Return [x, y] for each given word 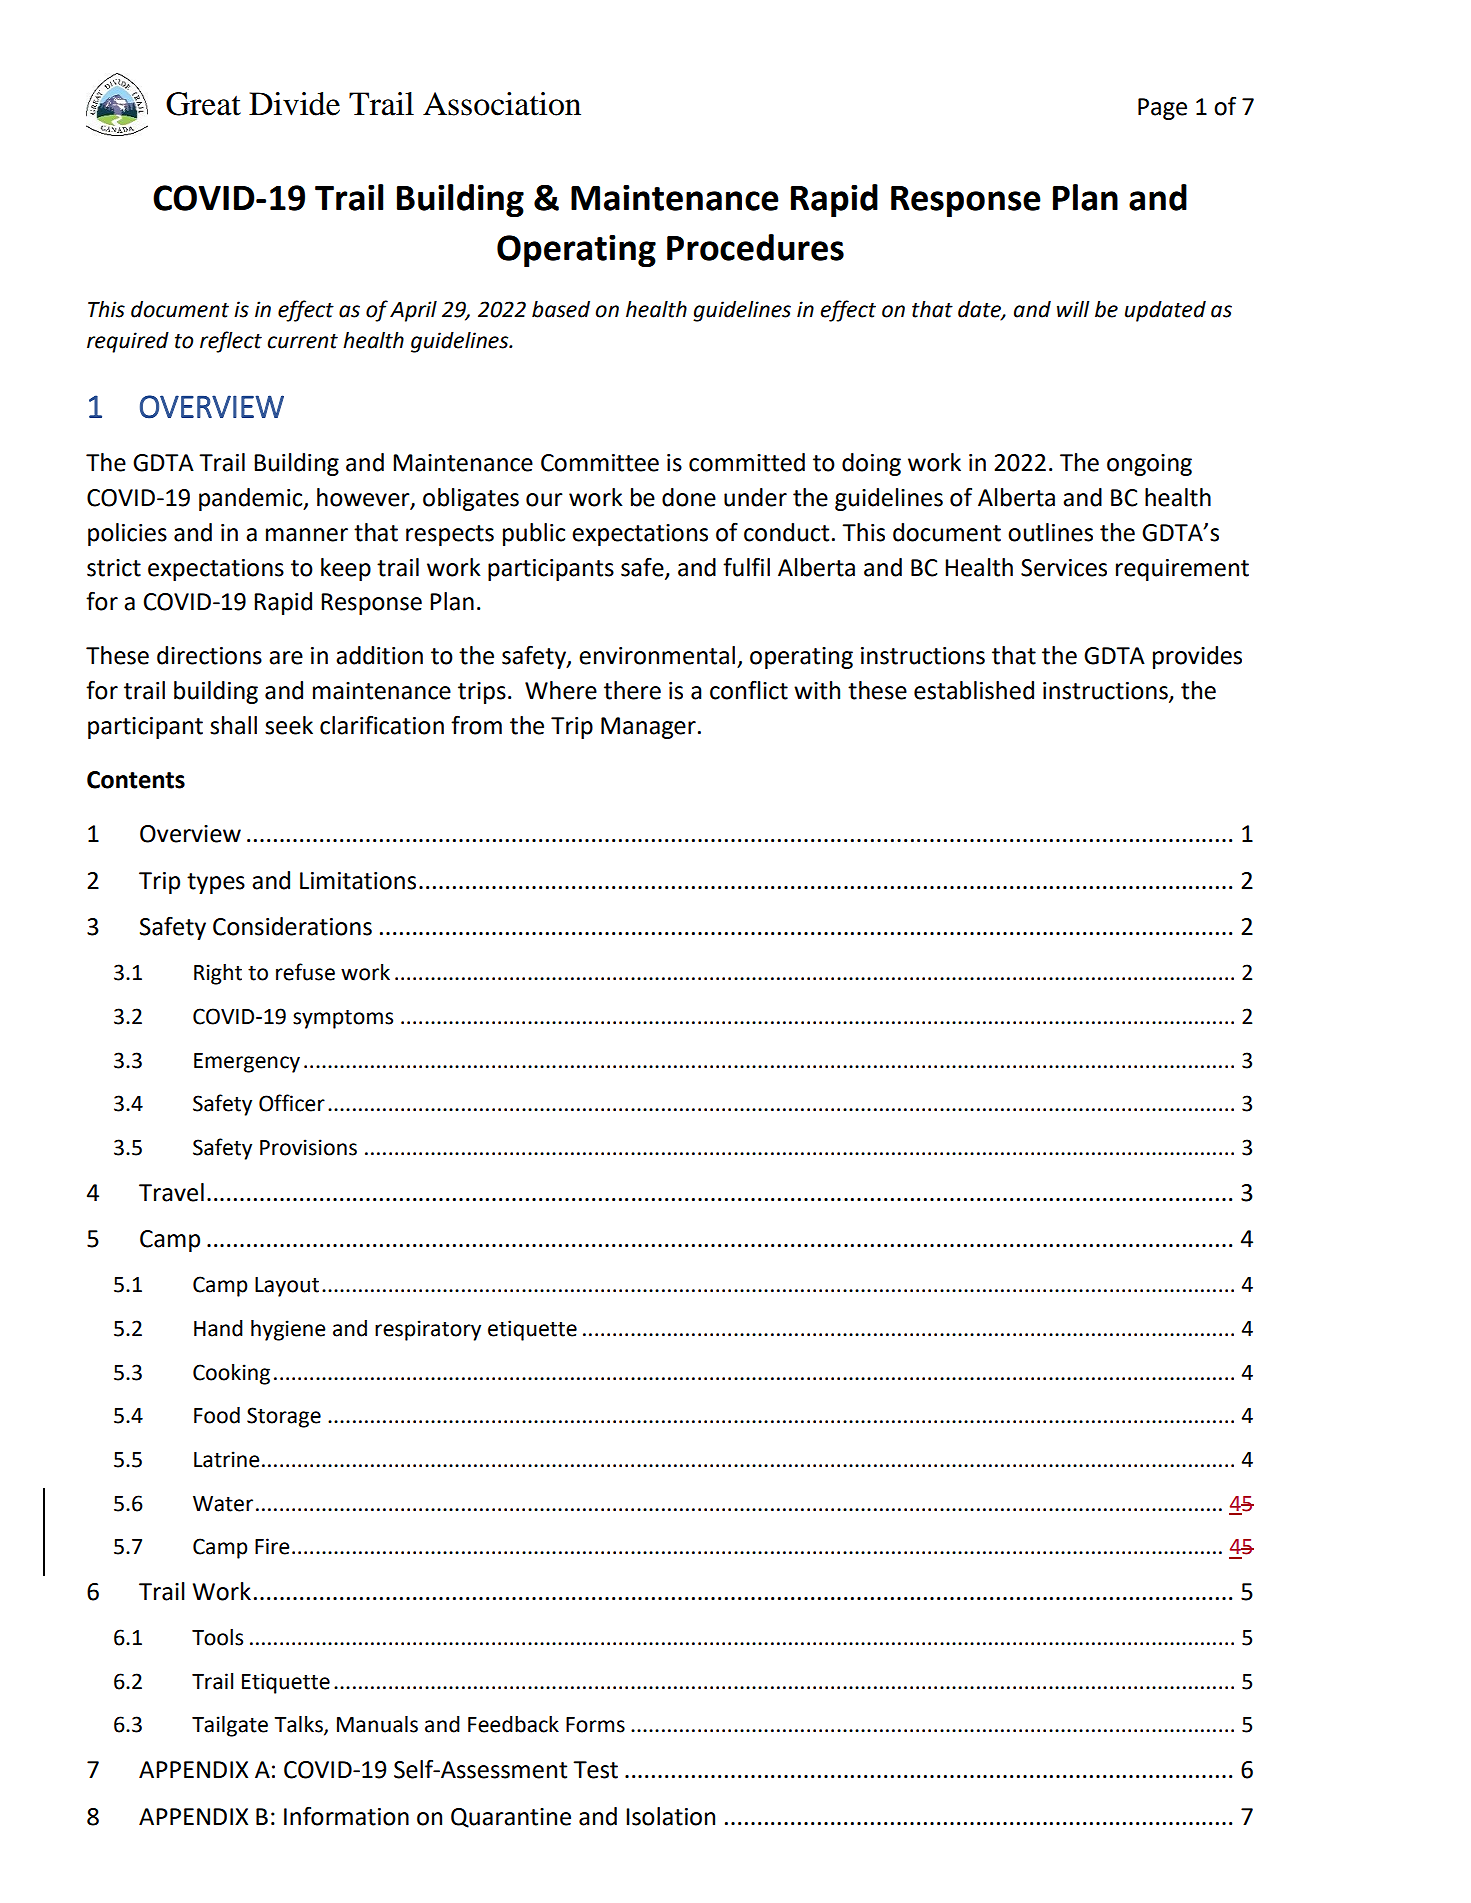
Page [1162, 109]
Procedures [755, 247]
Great [203, 104]
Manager [648, 728]
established [974, 690]
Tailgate [230, 1726]
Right [218, 974]
